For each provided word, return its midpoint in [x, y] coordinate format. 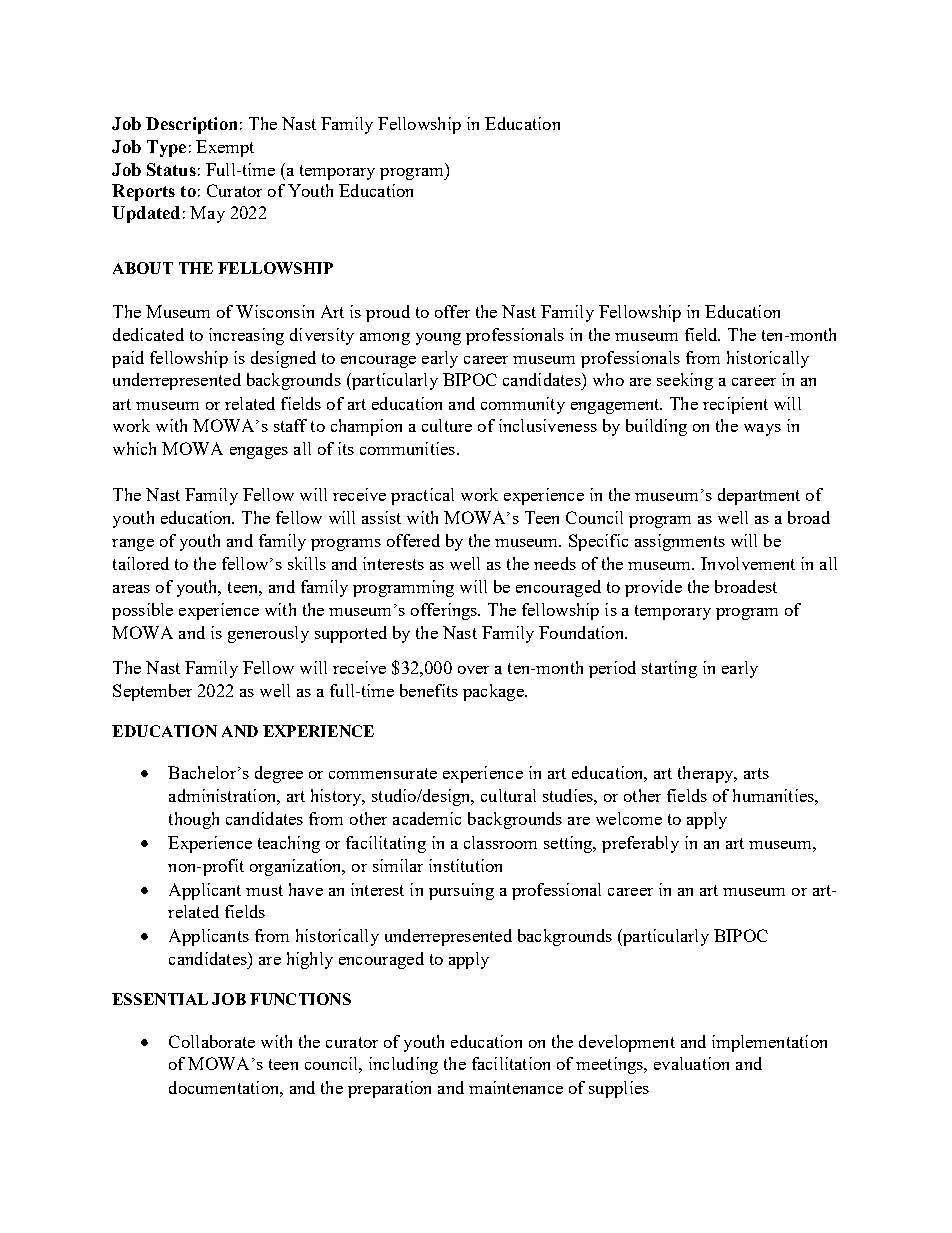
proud [388, 313]
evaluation [691, 1063]
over [473, 670]
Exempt [225, 148]
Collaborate [212, 1041]
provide [653, 588]
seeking [685, 381]
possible [142, 611]
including [403, 1065]
